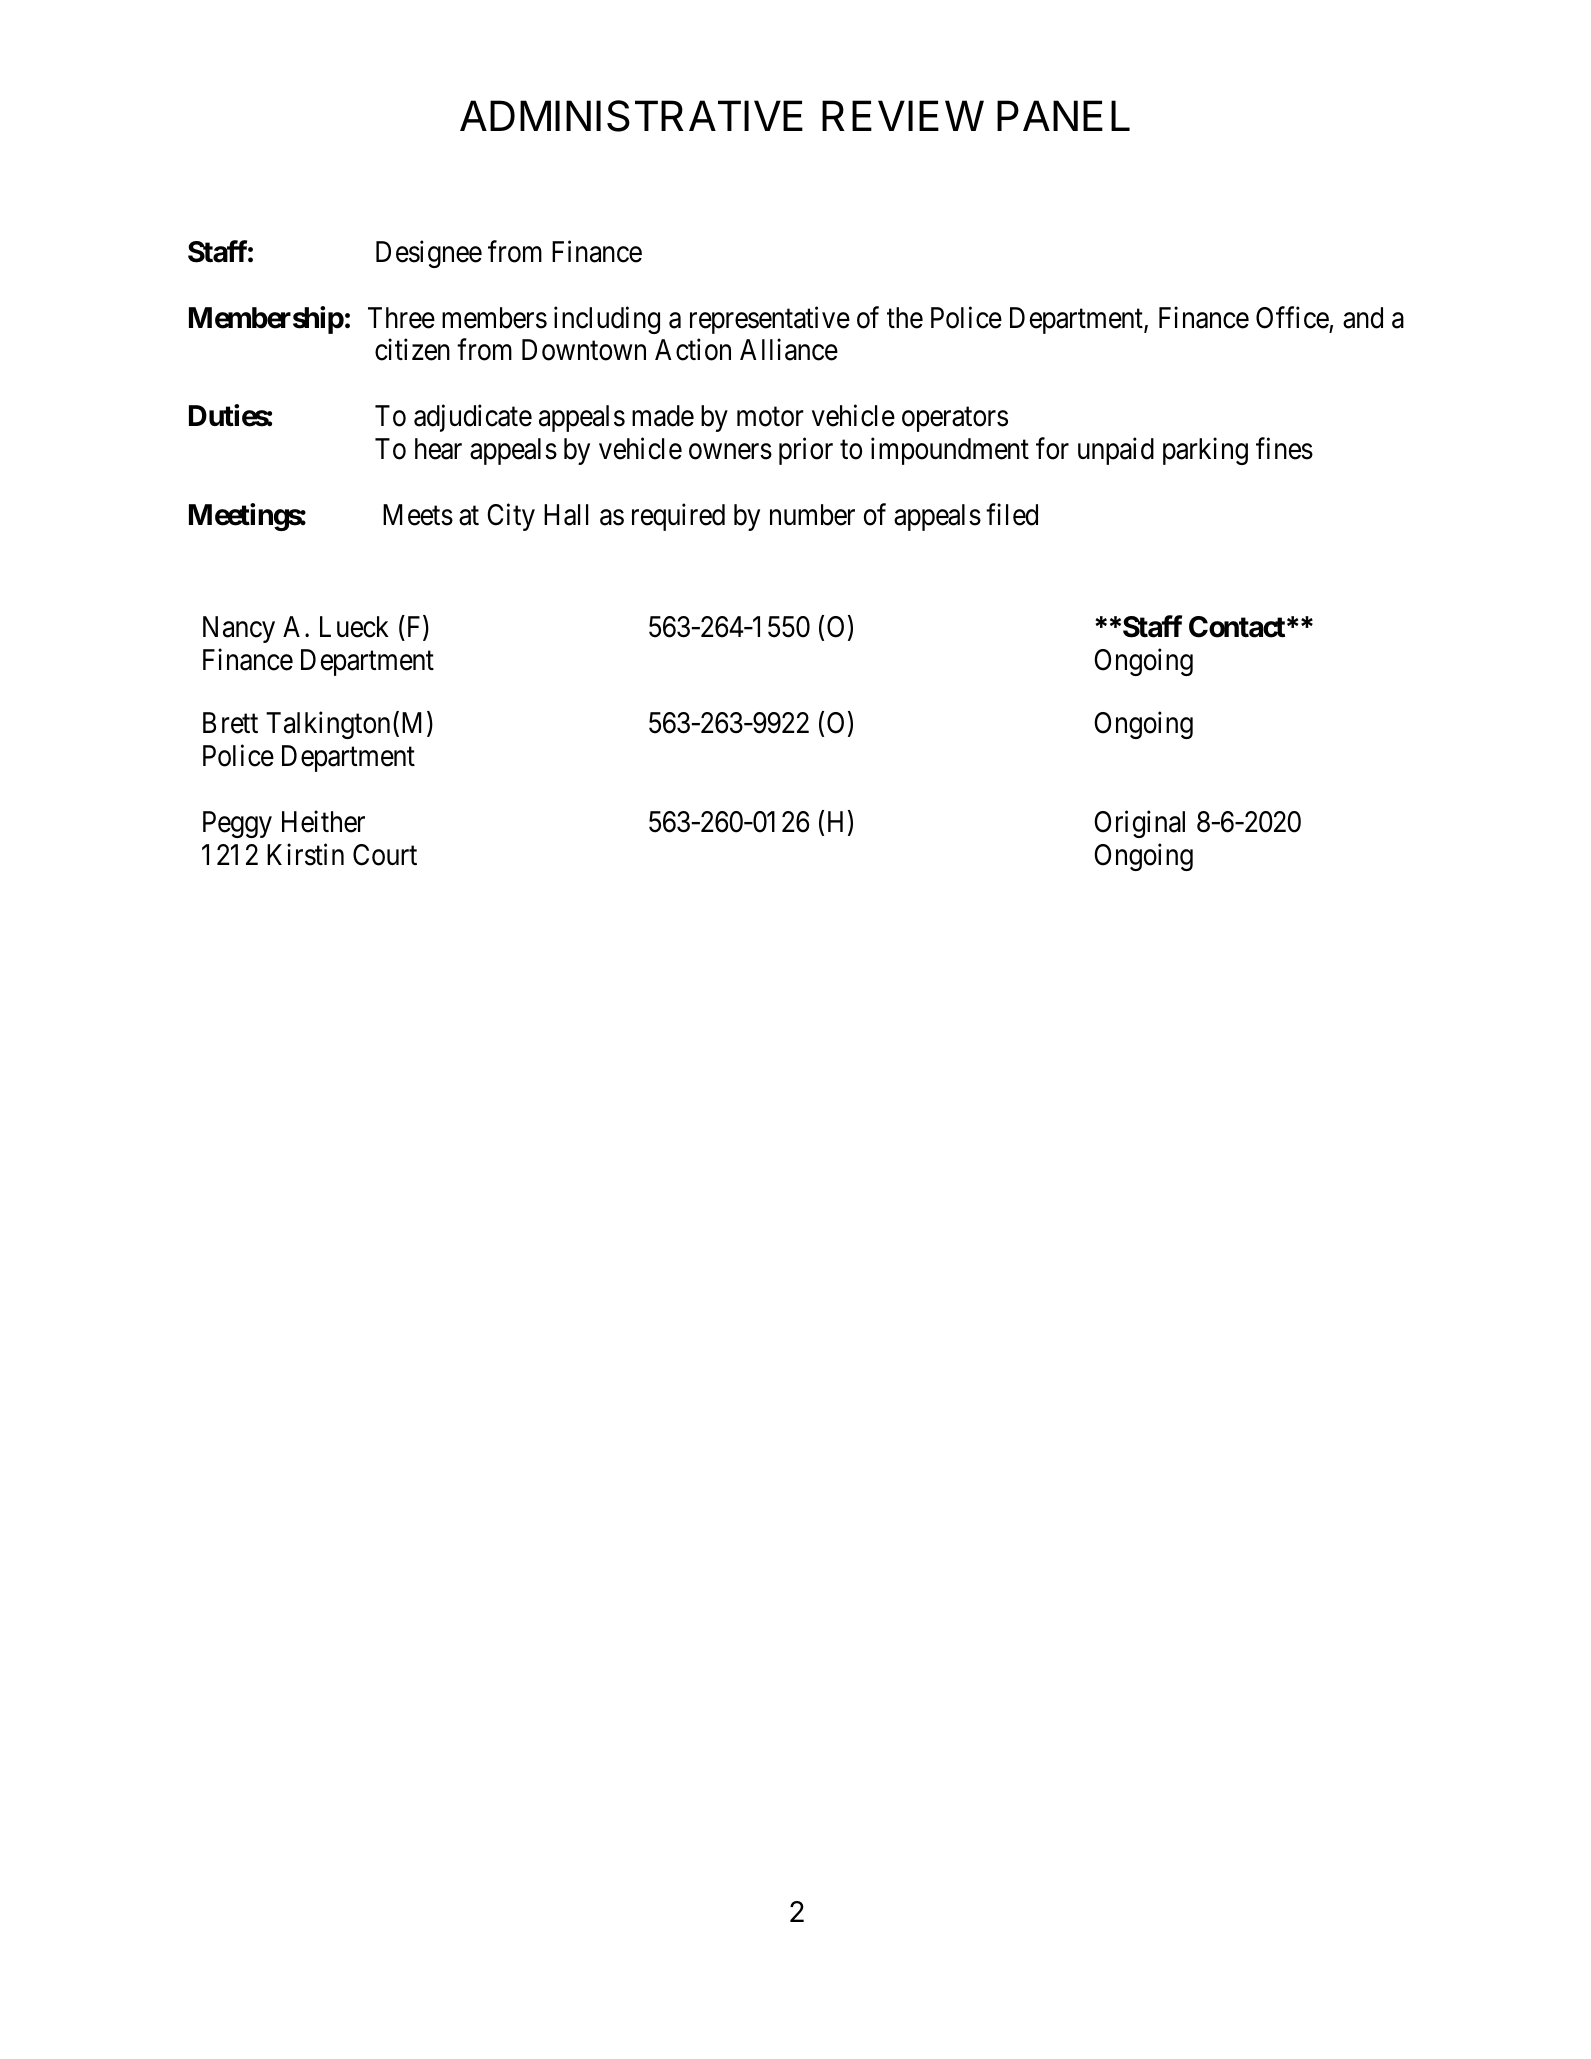 This screenshot has width=1591, height=2059. Describe the element at coordinates (385, 855) in the screenshot. I see `Court` at that location.
